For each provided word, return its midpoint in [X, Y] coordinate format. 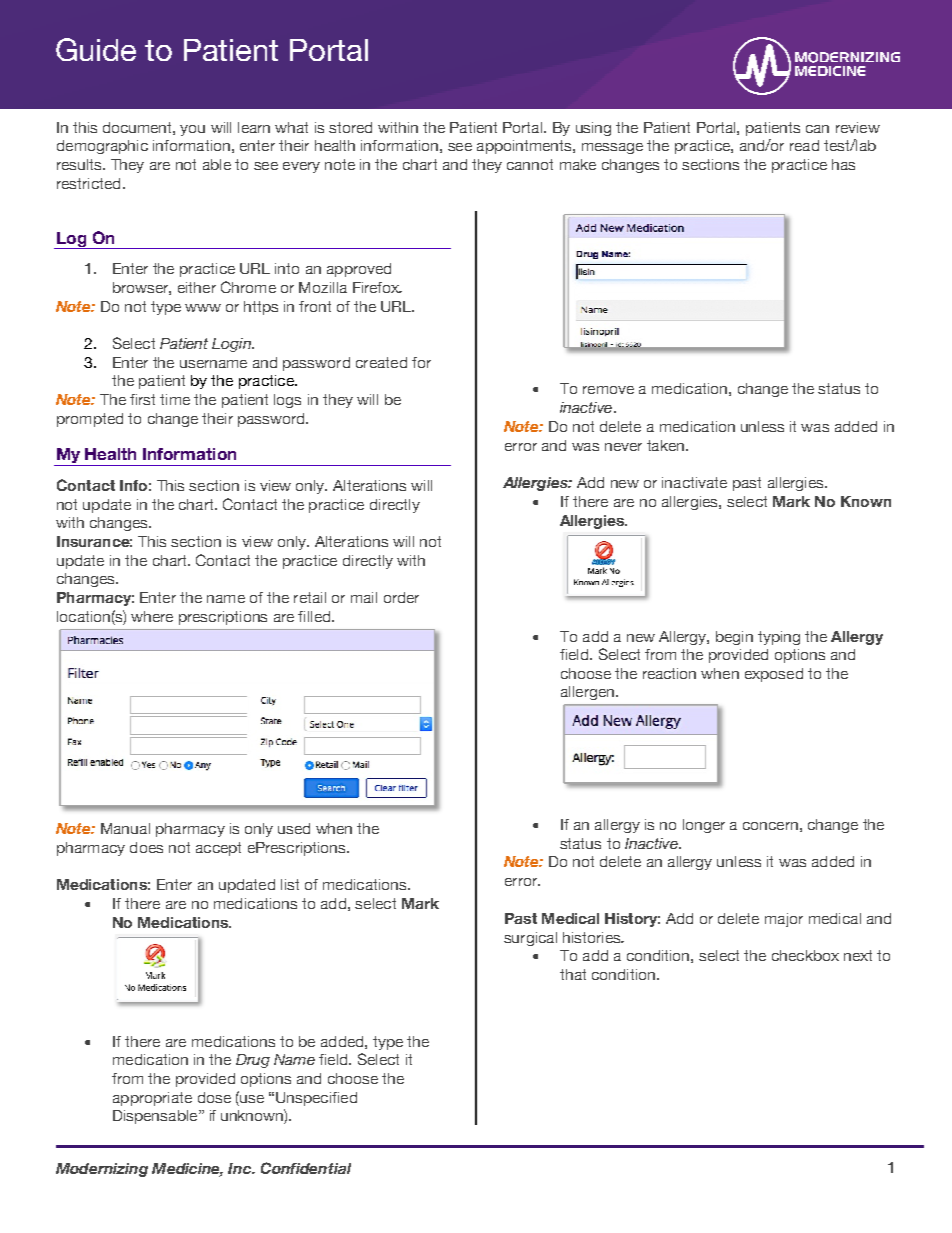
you [192, 130]
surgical [530, 939]
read [804, 145]
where [152, 616]
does [146, 847]
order [401, 597]
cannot [530, 164]
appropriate [152, 1099]
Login [232, 345]
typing [779, 638]
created [381, 362]
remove [608, 390]
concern [770, 826]
